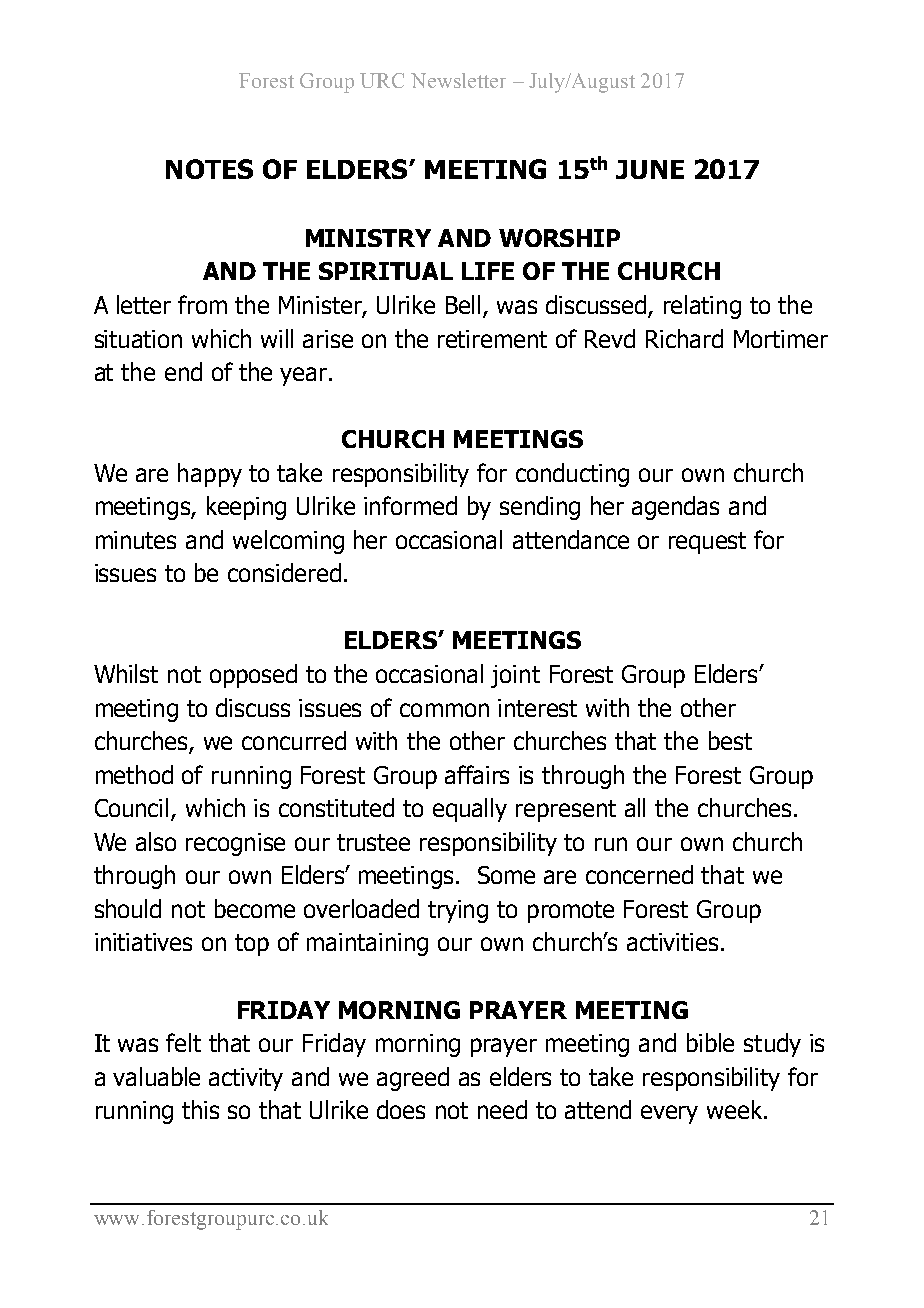 This screenshot has width=924, height=1308. Describe the element at coordinates (200, 1109) in the screenshot. I see `this` at that location.
